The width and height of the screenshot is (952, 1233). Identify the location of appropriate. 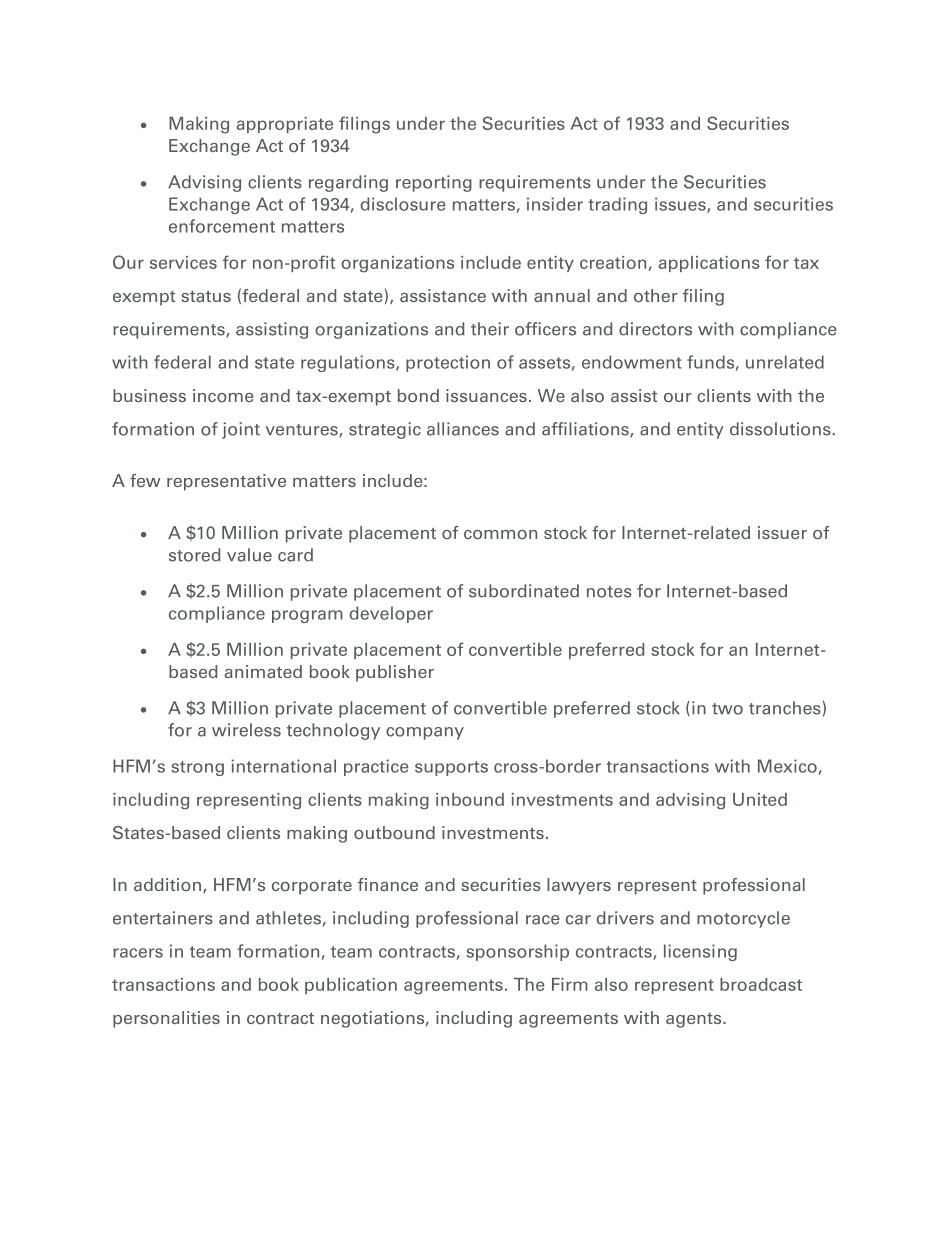
(285, 125).
